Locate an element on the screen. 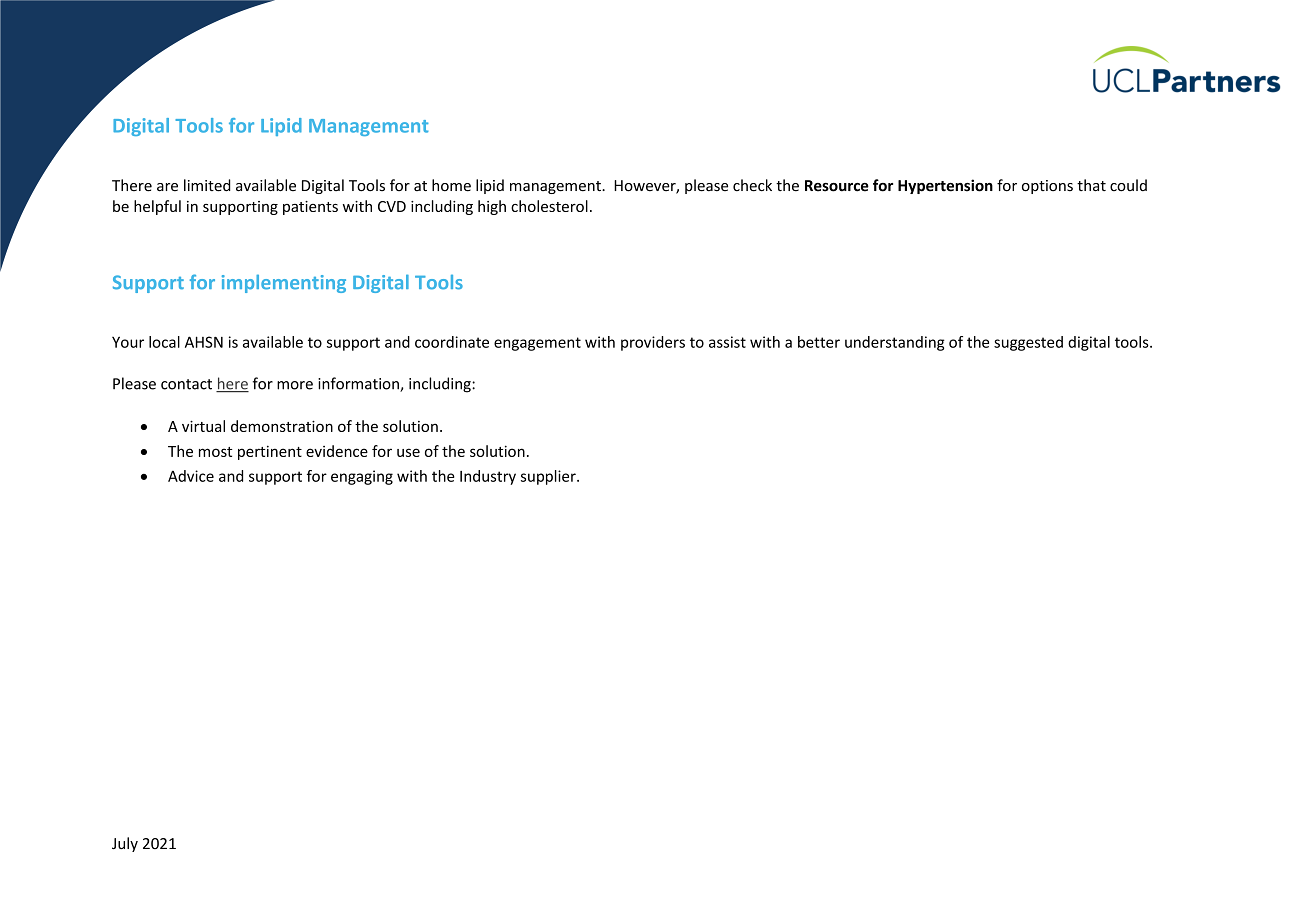  Advice is located at coordinates (191, 476).
